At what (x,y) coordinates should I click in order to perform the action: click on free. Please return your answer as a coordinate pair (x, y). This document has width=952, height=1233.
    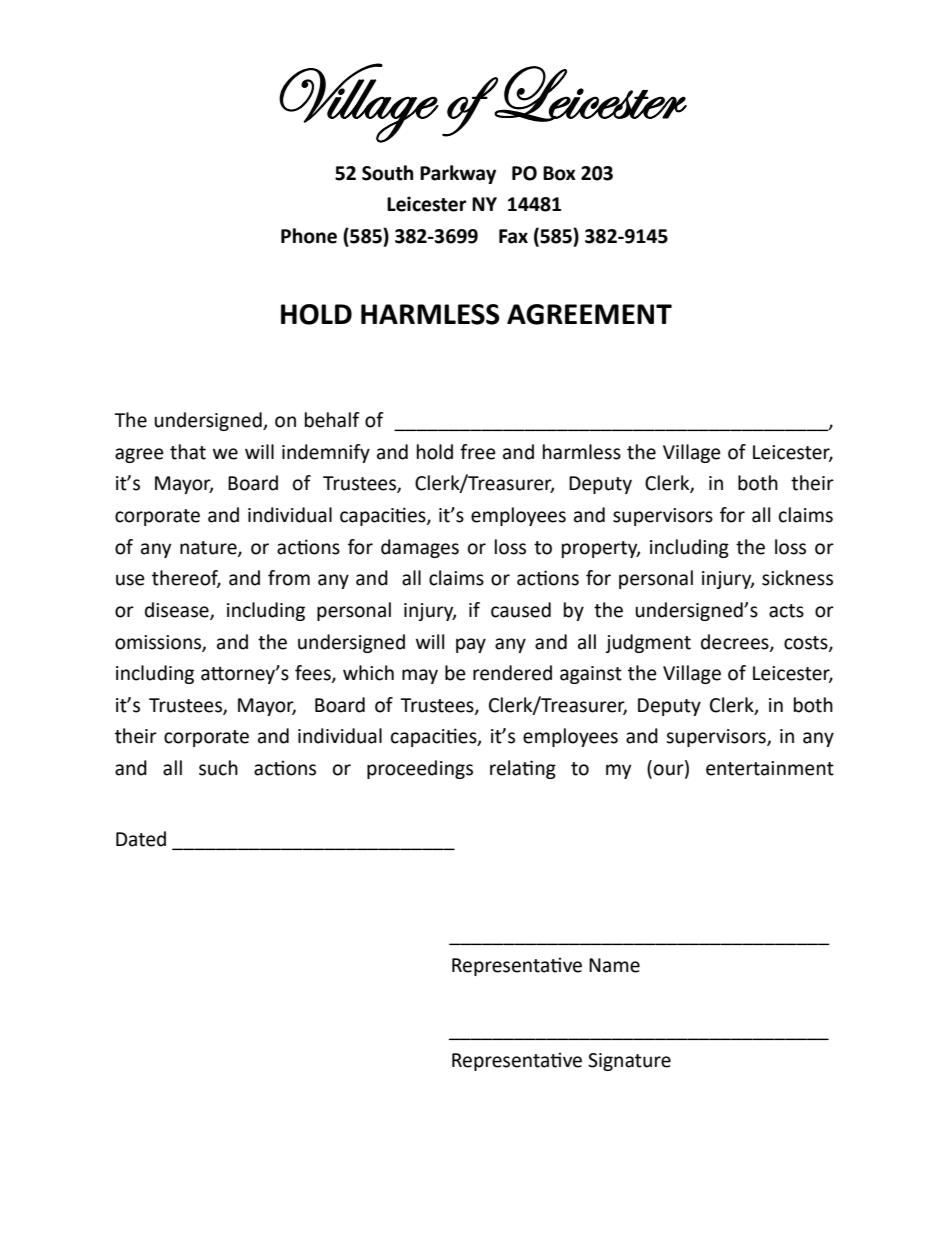
    Looking at the image, I should click on (478, 452).
